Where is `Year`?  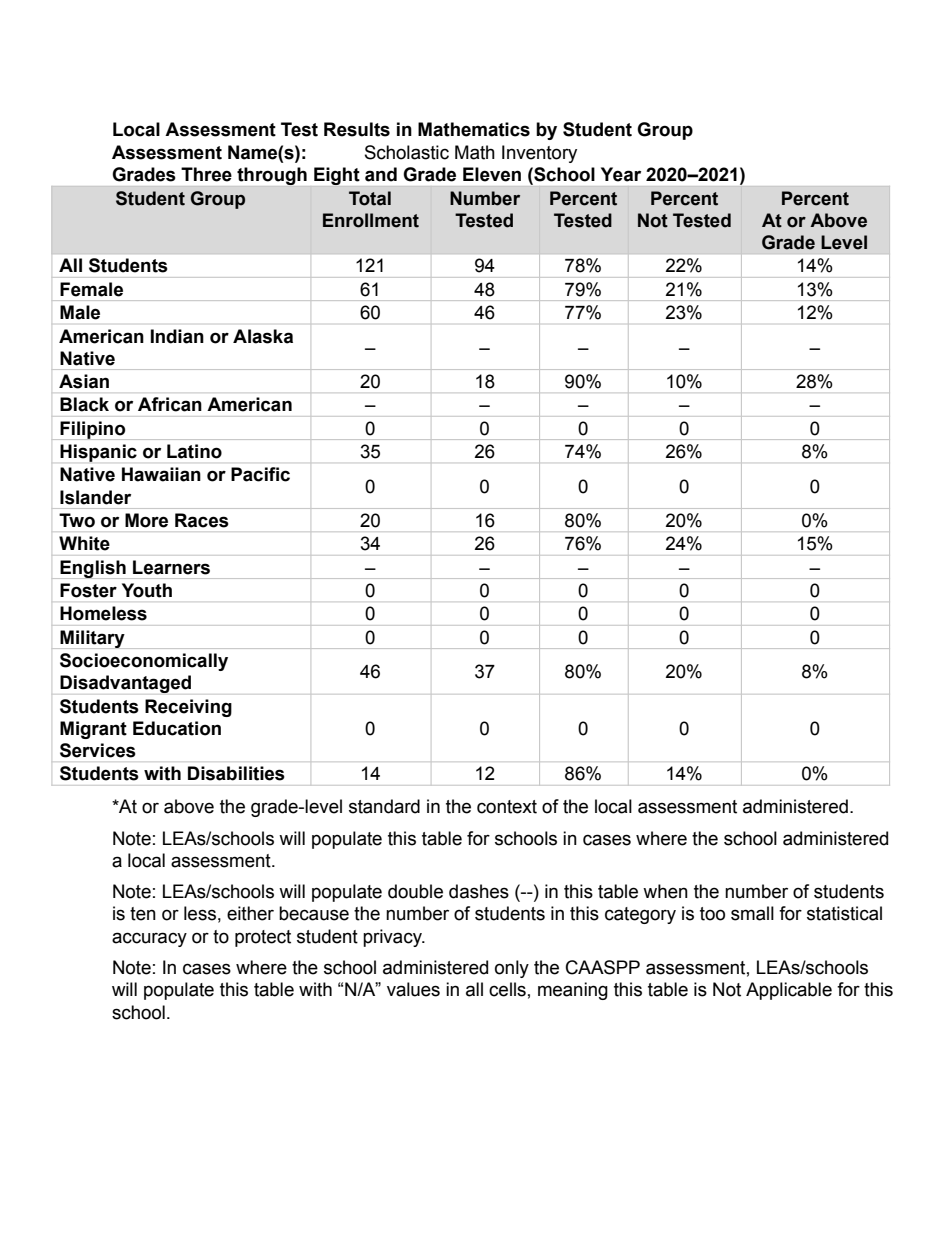 Year is located at coordinates (621, 174).
